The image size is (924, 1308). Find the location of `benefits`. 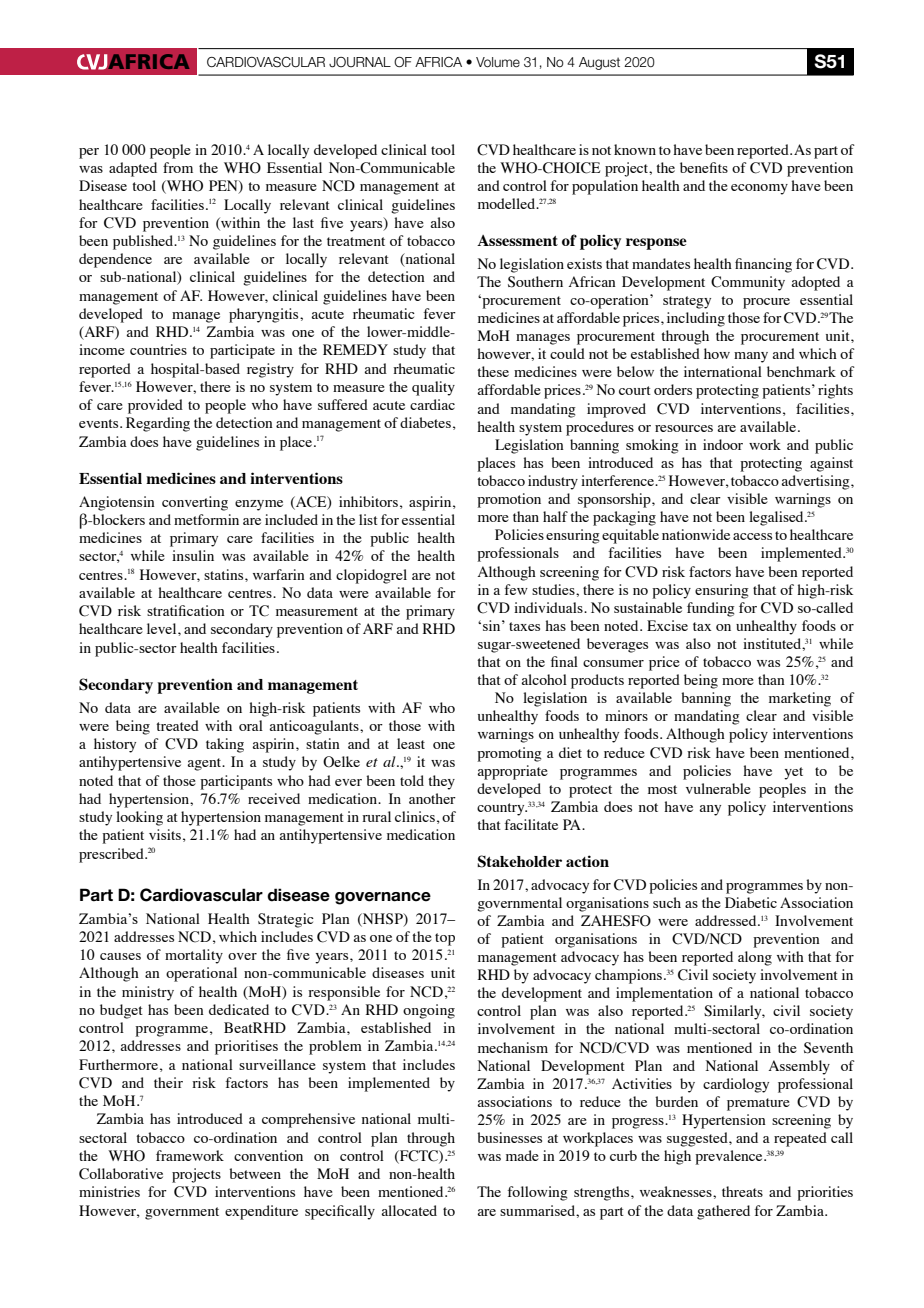

benefits is located at coordinates (704, 167).
